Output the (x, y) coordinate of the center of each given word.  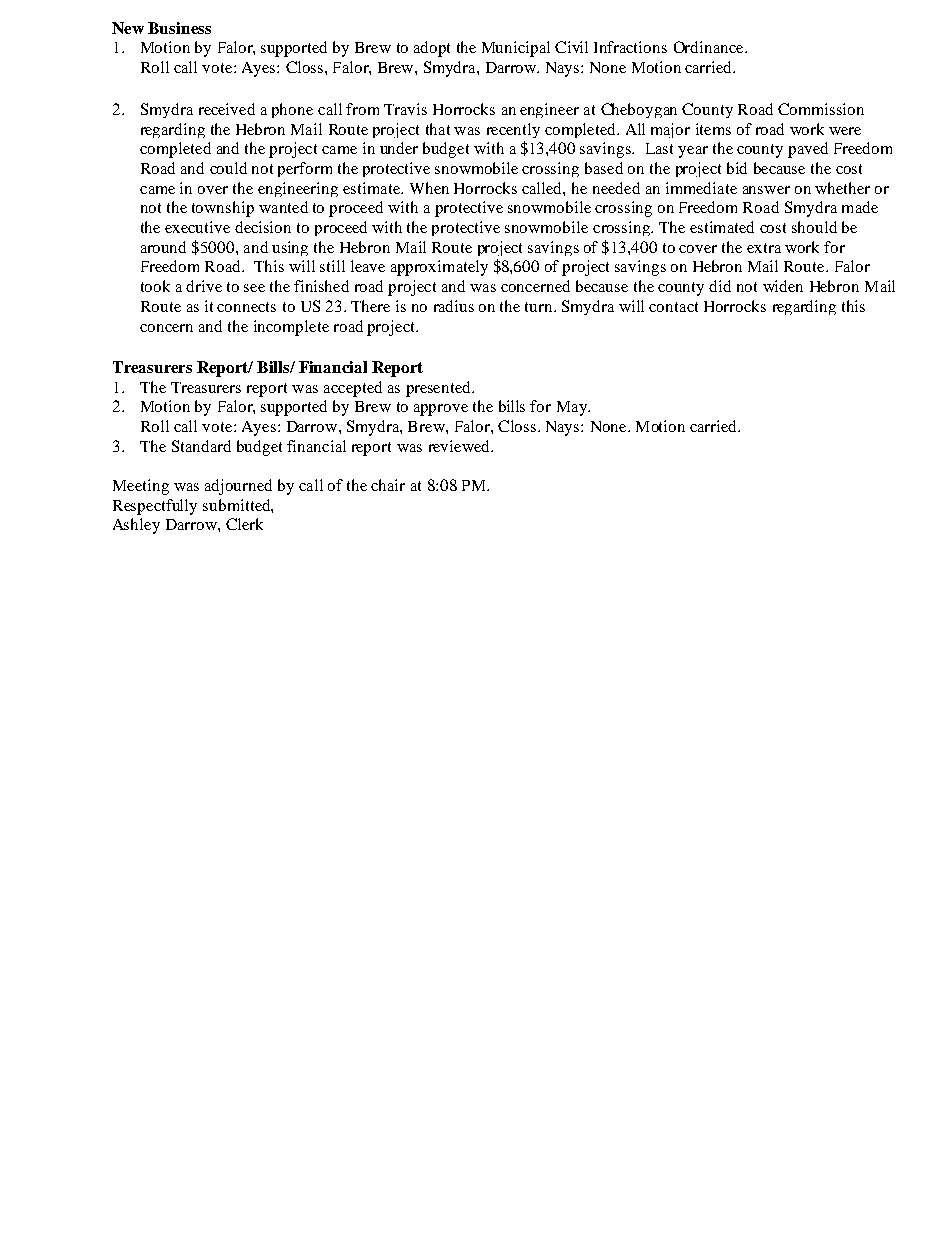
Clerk (244, 524)
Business (179, 28)
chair (388, 485)
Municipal (516, 49)
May (573, 408)
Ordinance (710, 47)
